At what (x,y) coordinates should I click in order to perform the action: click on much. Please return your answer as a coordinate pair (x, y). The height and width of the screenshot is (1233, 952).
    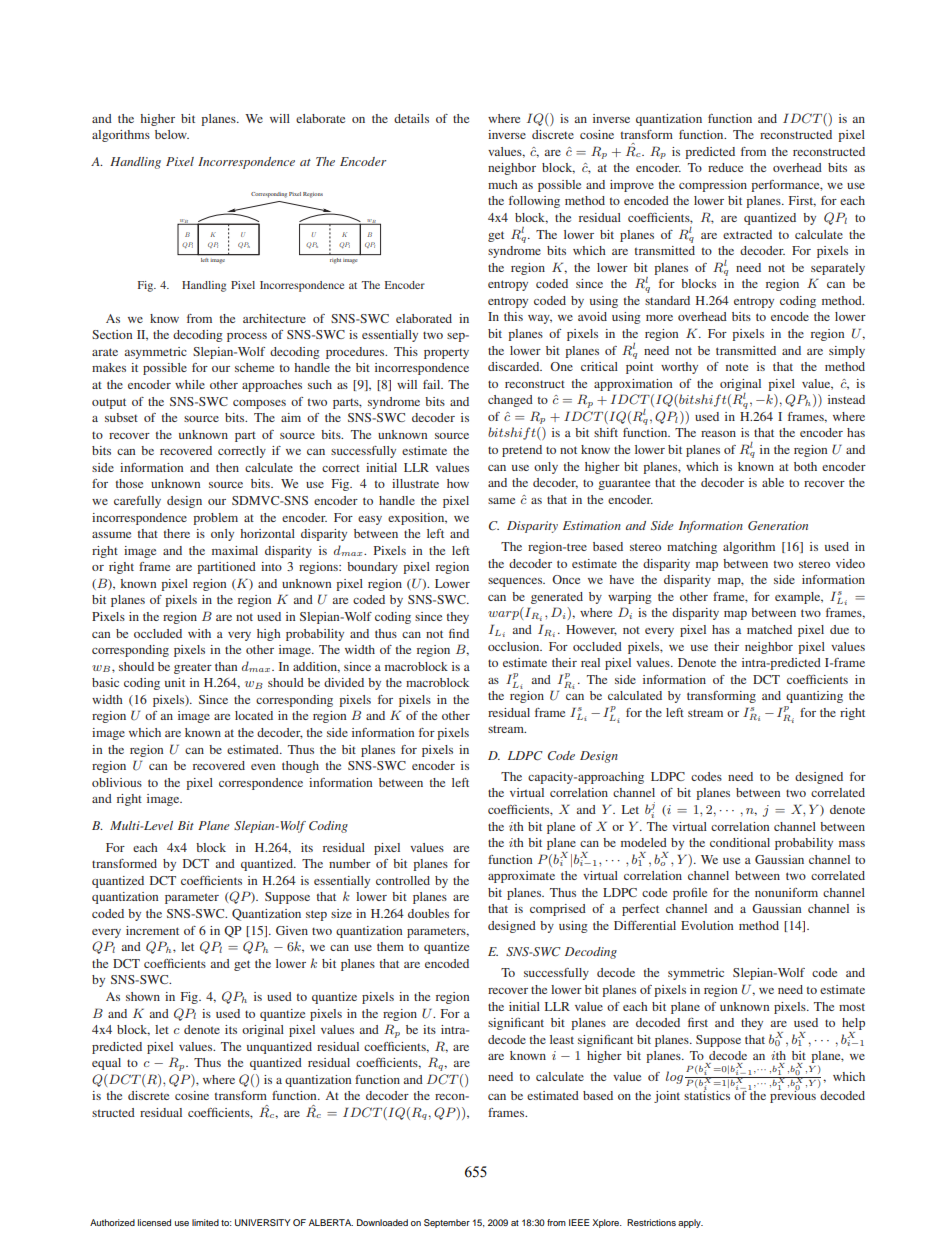
    Looking at the image, I should click on (503, 184).
